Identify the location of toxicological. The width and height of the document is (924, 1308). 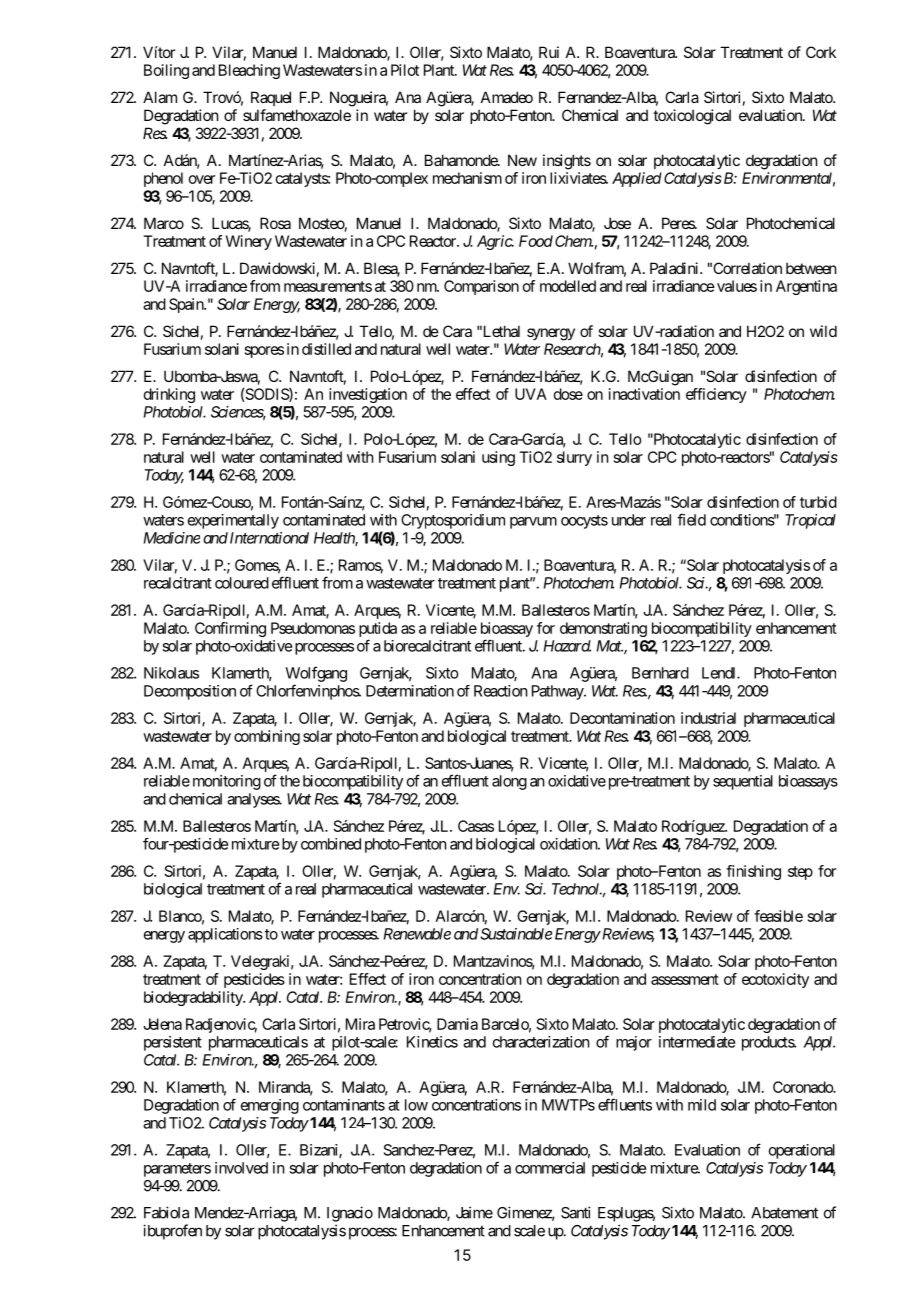
(692, 117).
